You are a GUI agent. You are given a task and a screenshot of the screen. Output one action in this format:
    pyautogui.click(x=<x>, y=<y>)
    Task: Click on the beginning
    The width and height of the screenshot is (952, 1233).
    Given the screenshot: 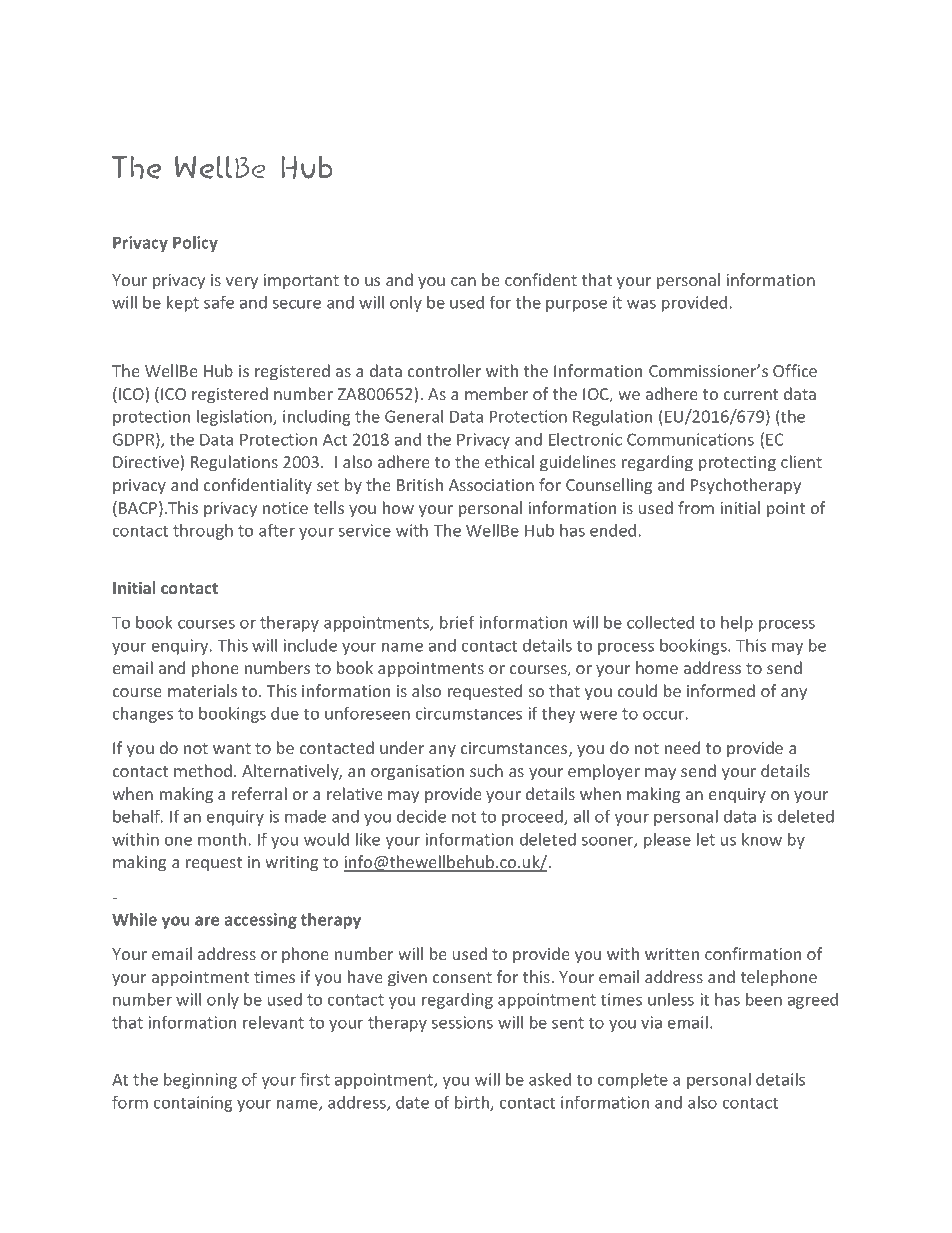 What is the action you would take?
    pyautogui.click(x=200, y=1081)
